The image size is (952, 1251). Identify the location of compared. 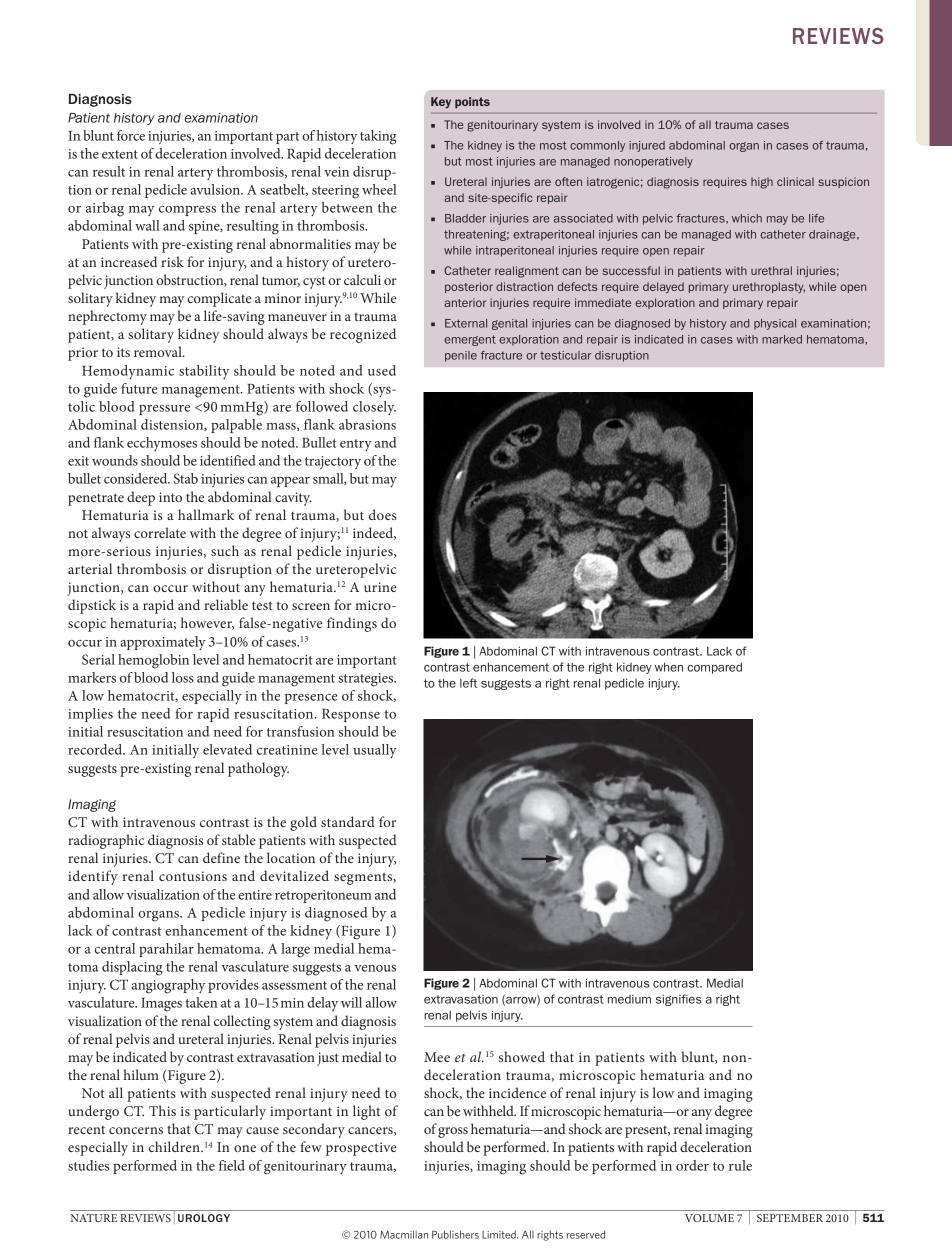
(714, 668).
